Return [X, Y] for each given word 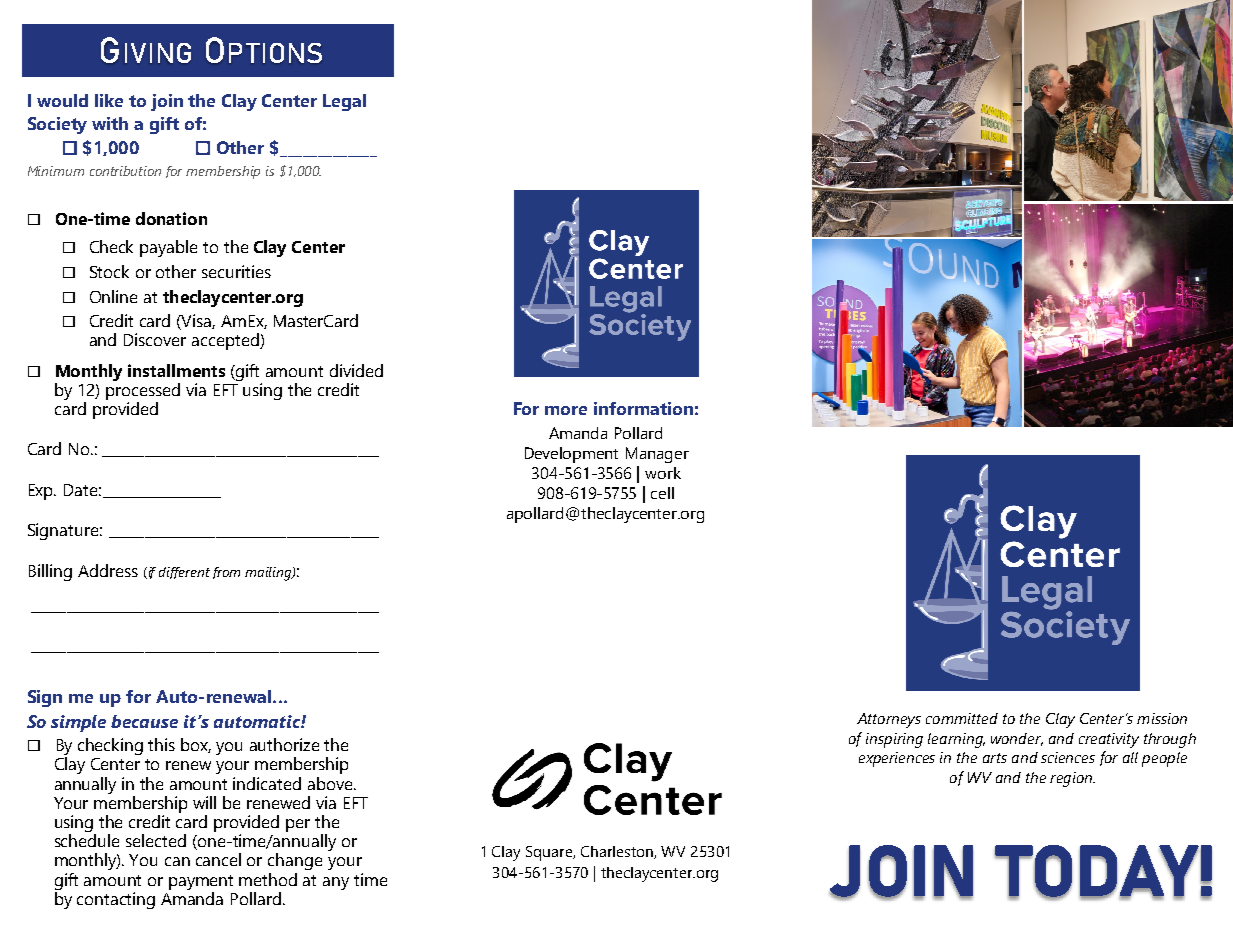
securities [236, 271]
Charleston [618, 852]
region [1072, 779]
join [167, 102]
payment [201, 882]
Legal [344, 102]
